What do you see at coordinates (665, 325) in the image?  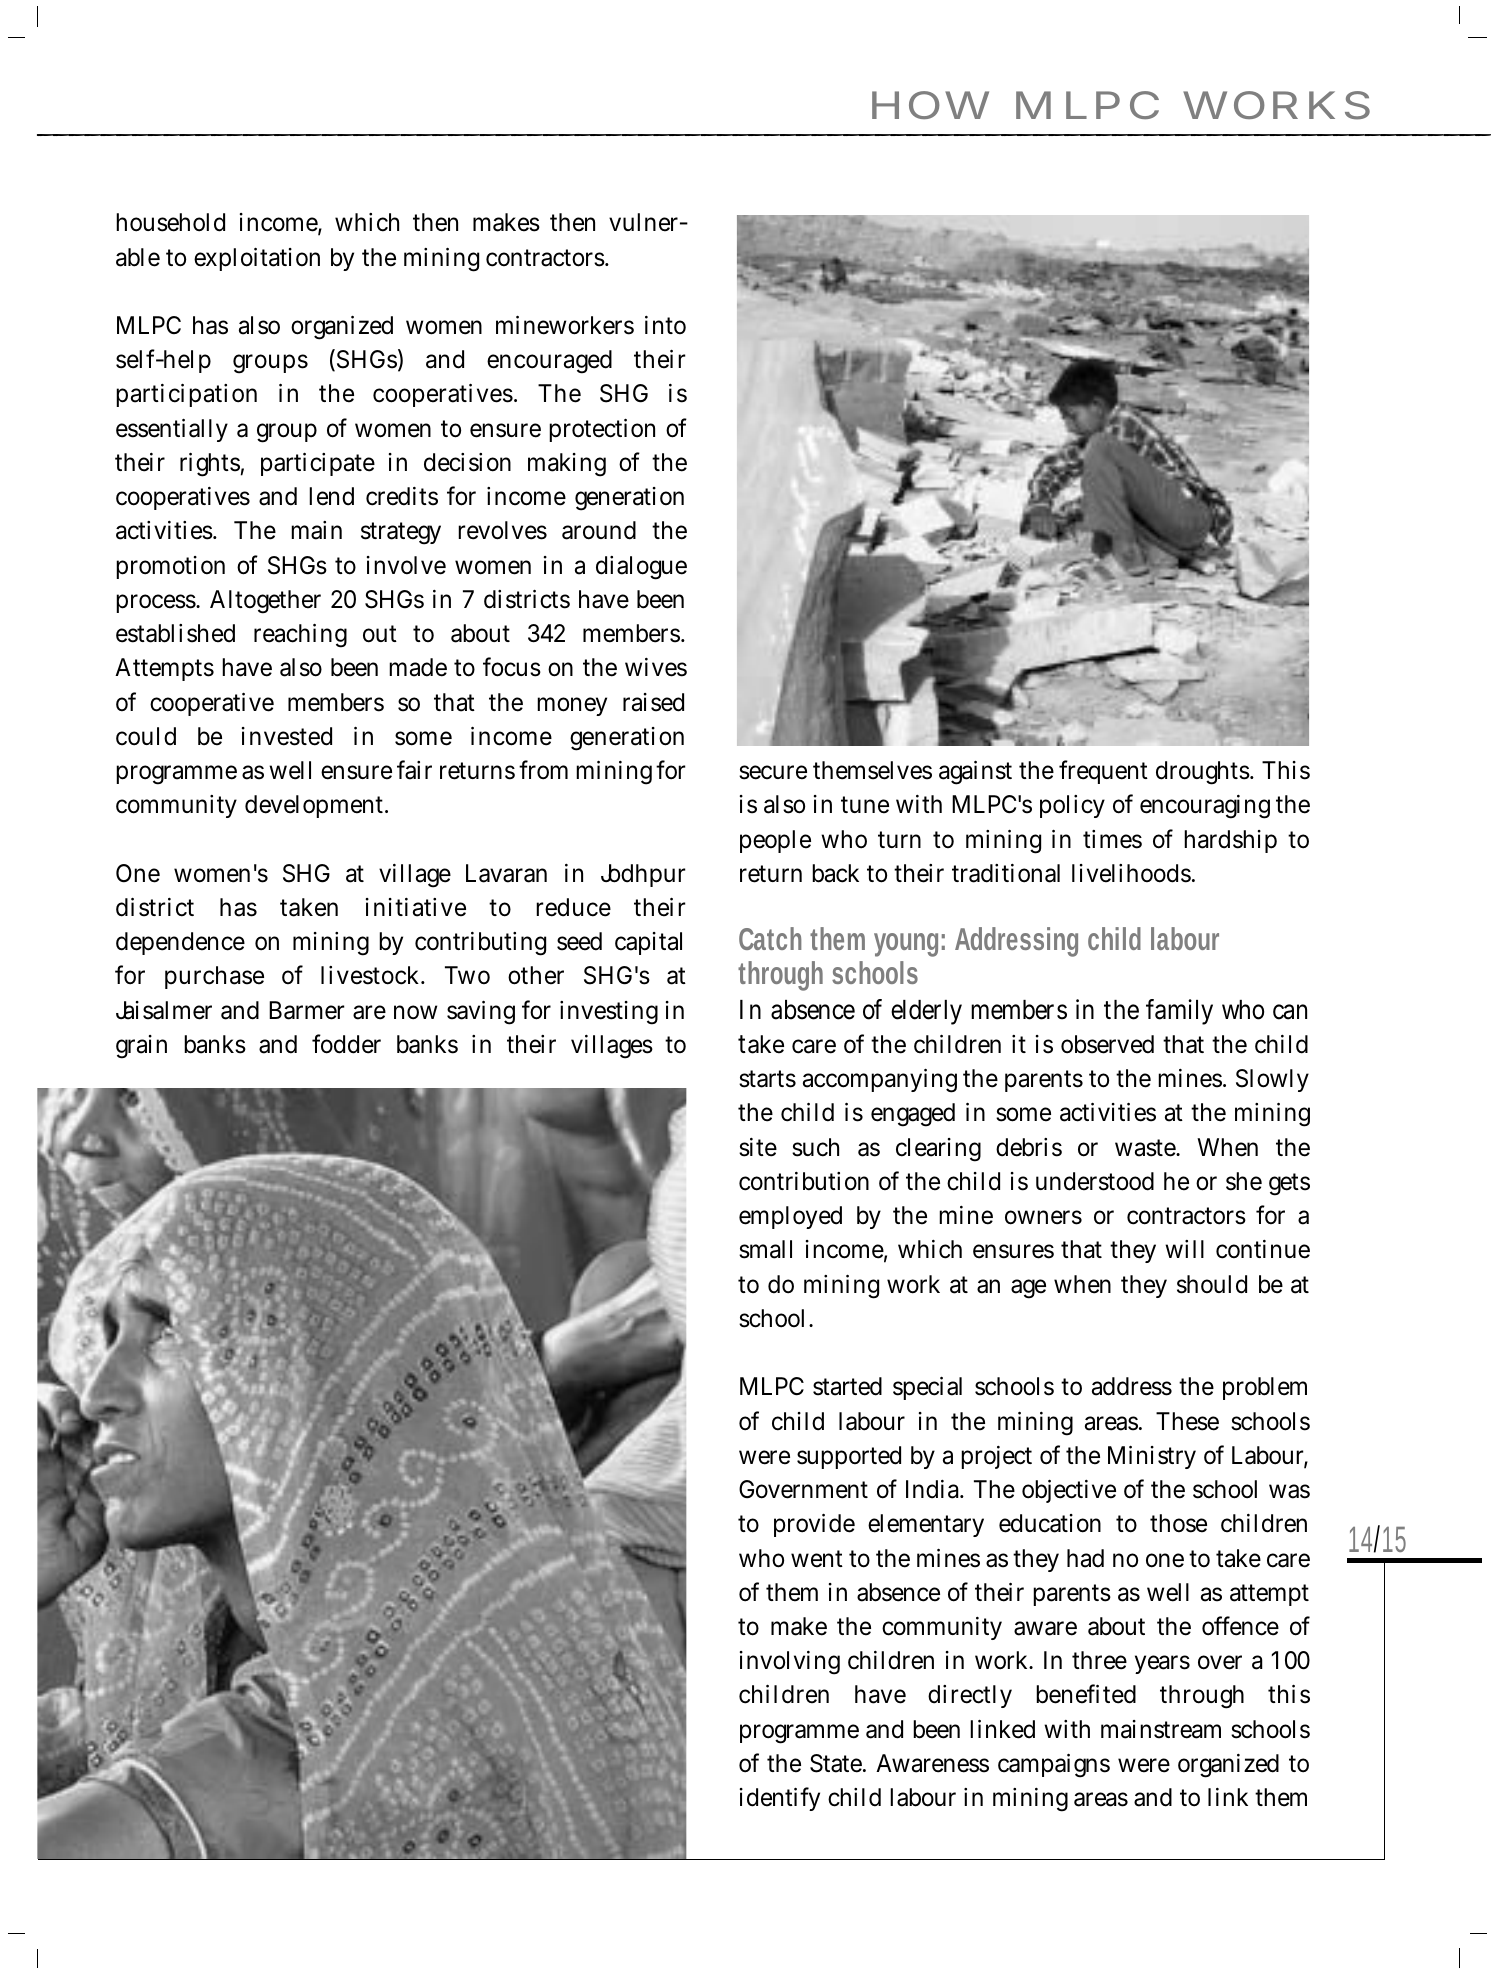 I see `into` at bounding box center [665, 325].
